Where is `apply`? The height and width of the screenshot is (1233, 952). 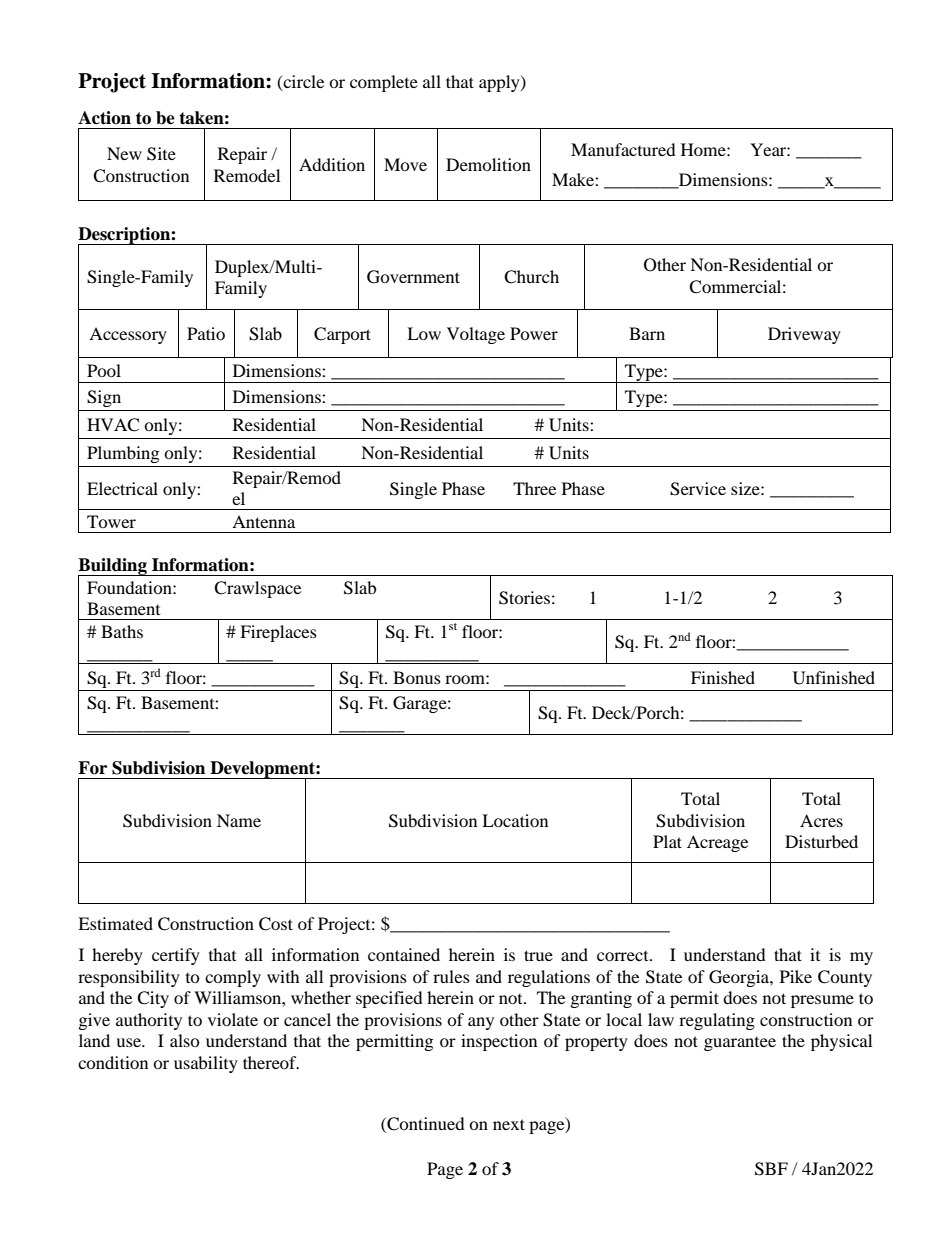
apply is located at coordinates (500, 83).
